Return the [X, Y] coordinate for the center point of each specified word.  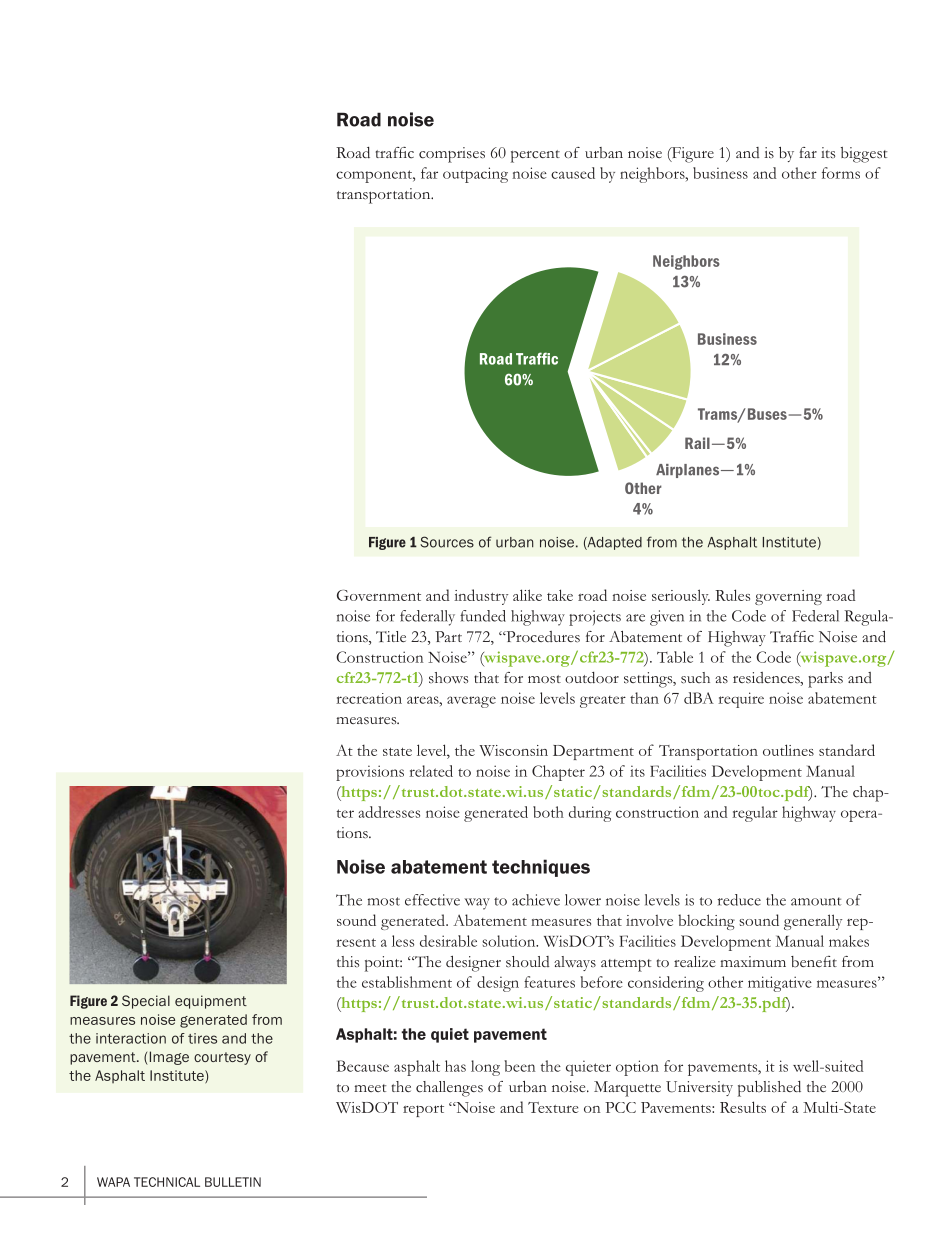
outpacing [475, 175]
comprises [452, 155]
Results [743, 1107]
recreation [369, 698]
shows [448, 678]
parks [825, 680]
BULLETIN [233, 1182]
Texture [553, 1107]
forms [841, 173]
